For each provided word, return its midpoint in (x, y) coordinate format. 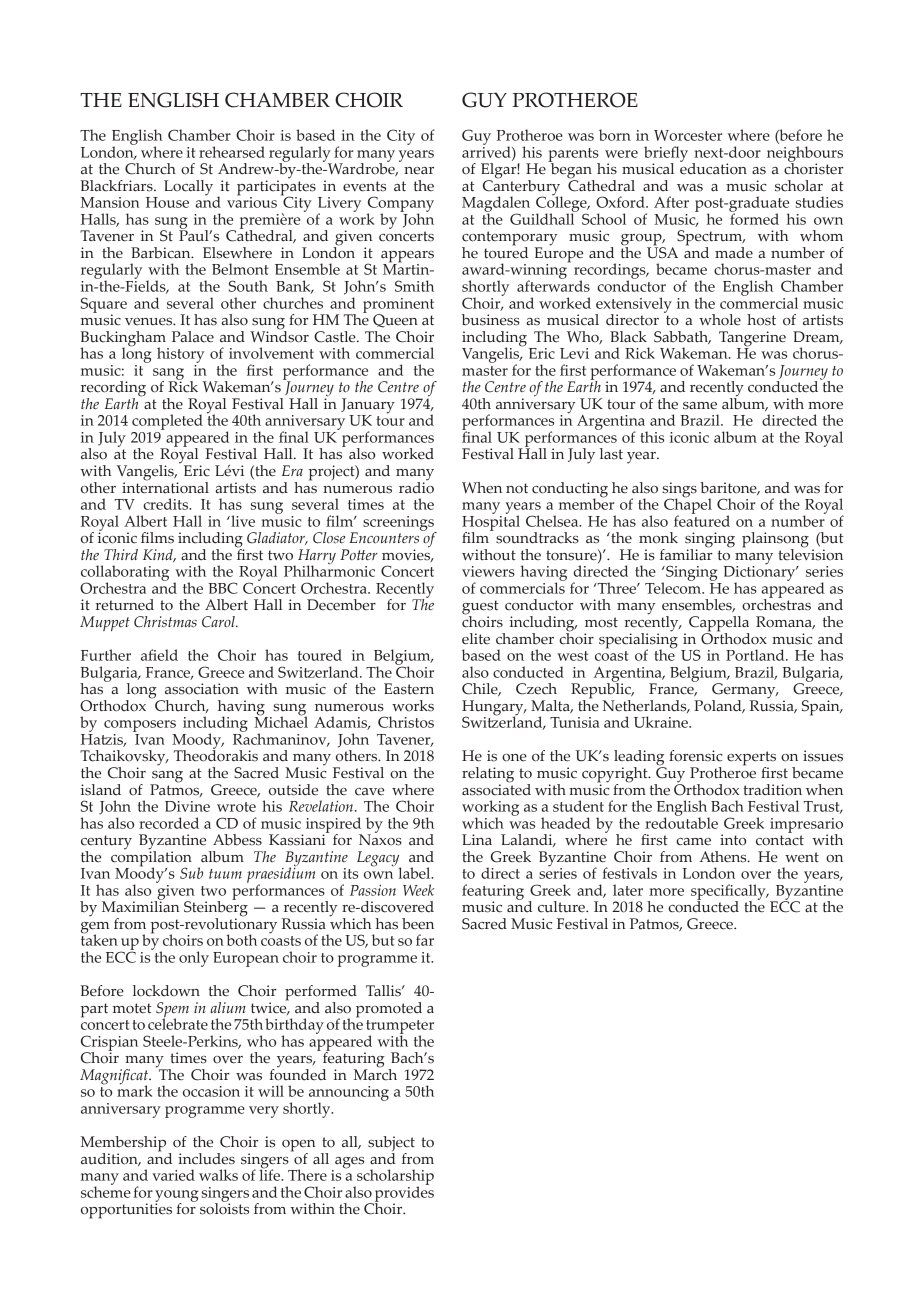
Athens (724, 857)
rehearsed (232, 152)
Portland (756, 655)
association (202, 689)
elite (476, 639)
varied (173, 1175)
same (700, 406)
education (713, 168)
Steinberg (216, 909)
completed (167, 422)
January (368, 407)
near (419, 171)
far (425, 940)
